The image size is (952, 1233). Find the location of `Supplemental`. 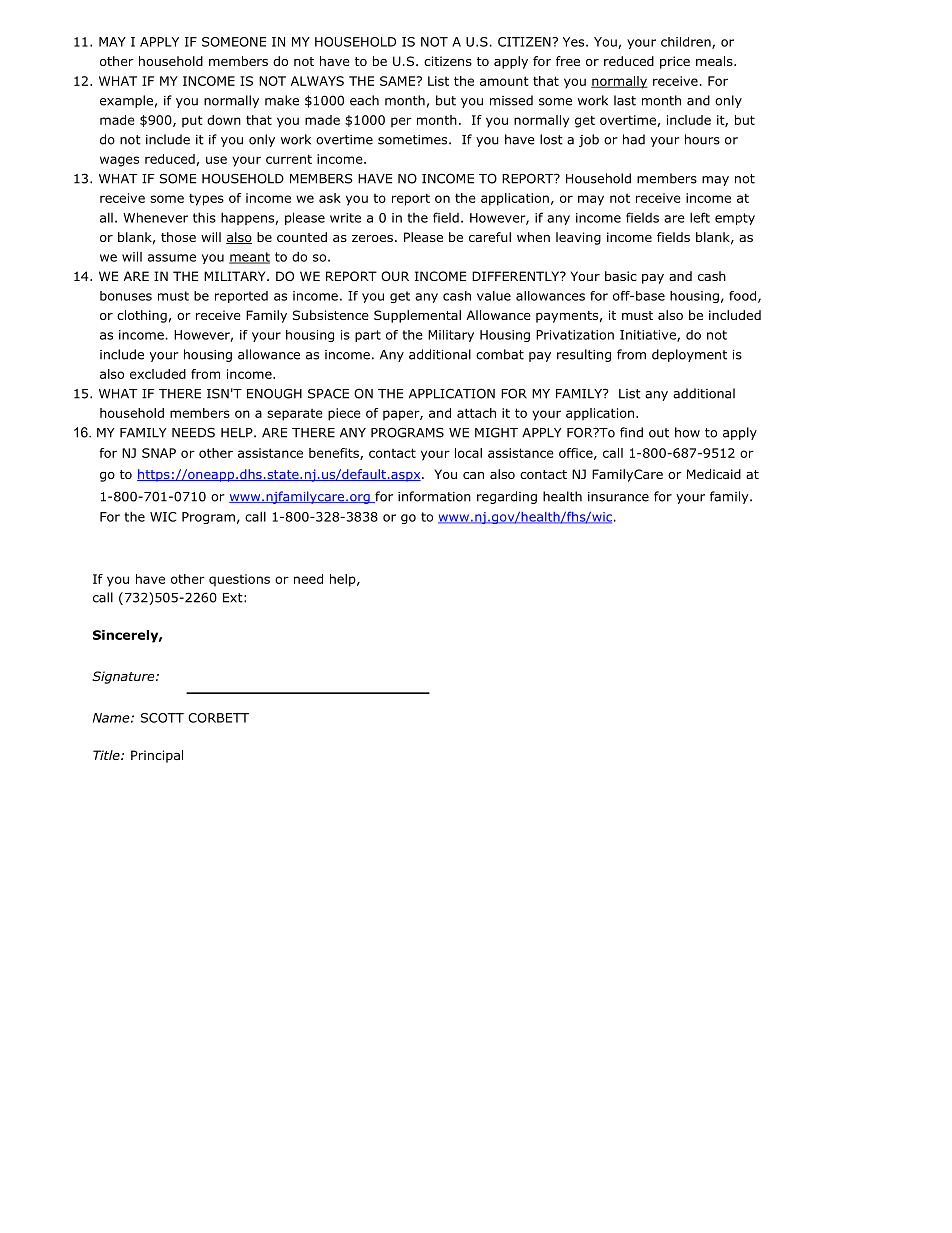

Supplemental is located at coordinates (417, 316).
